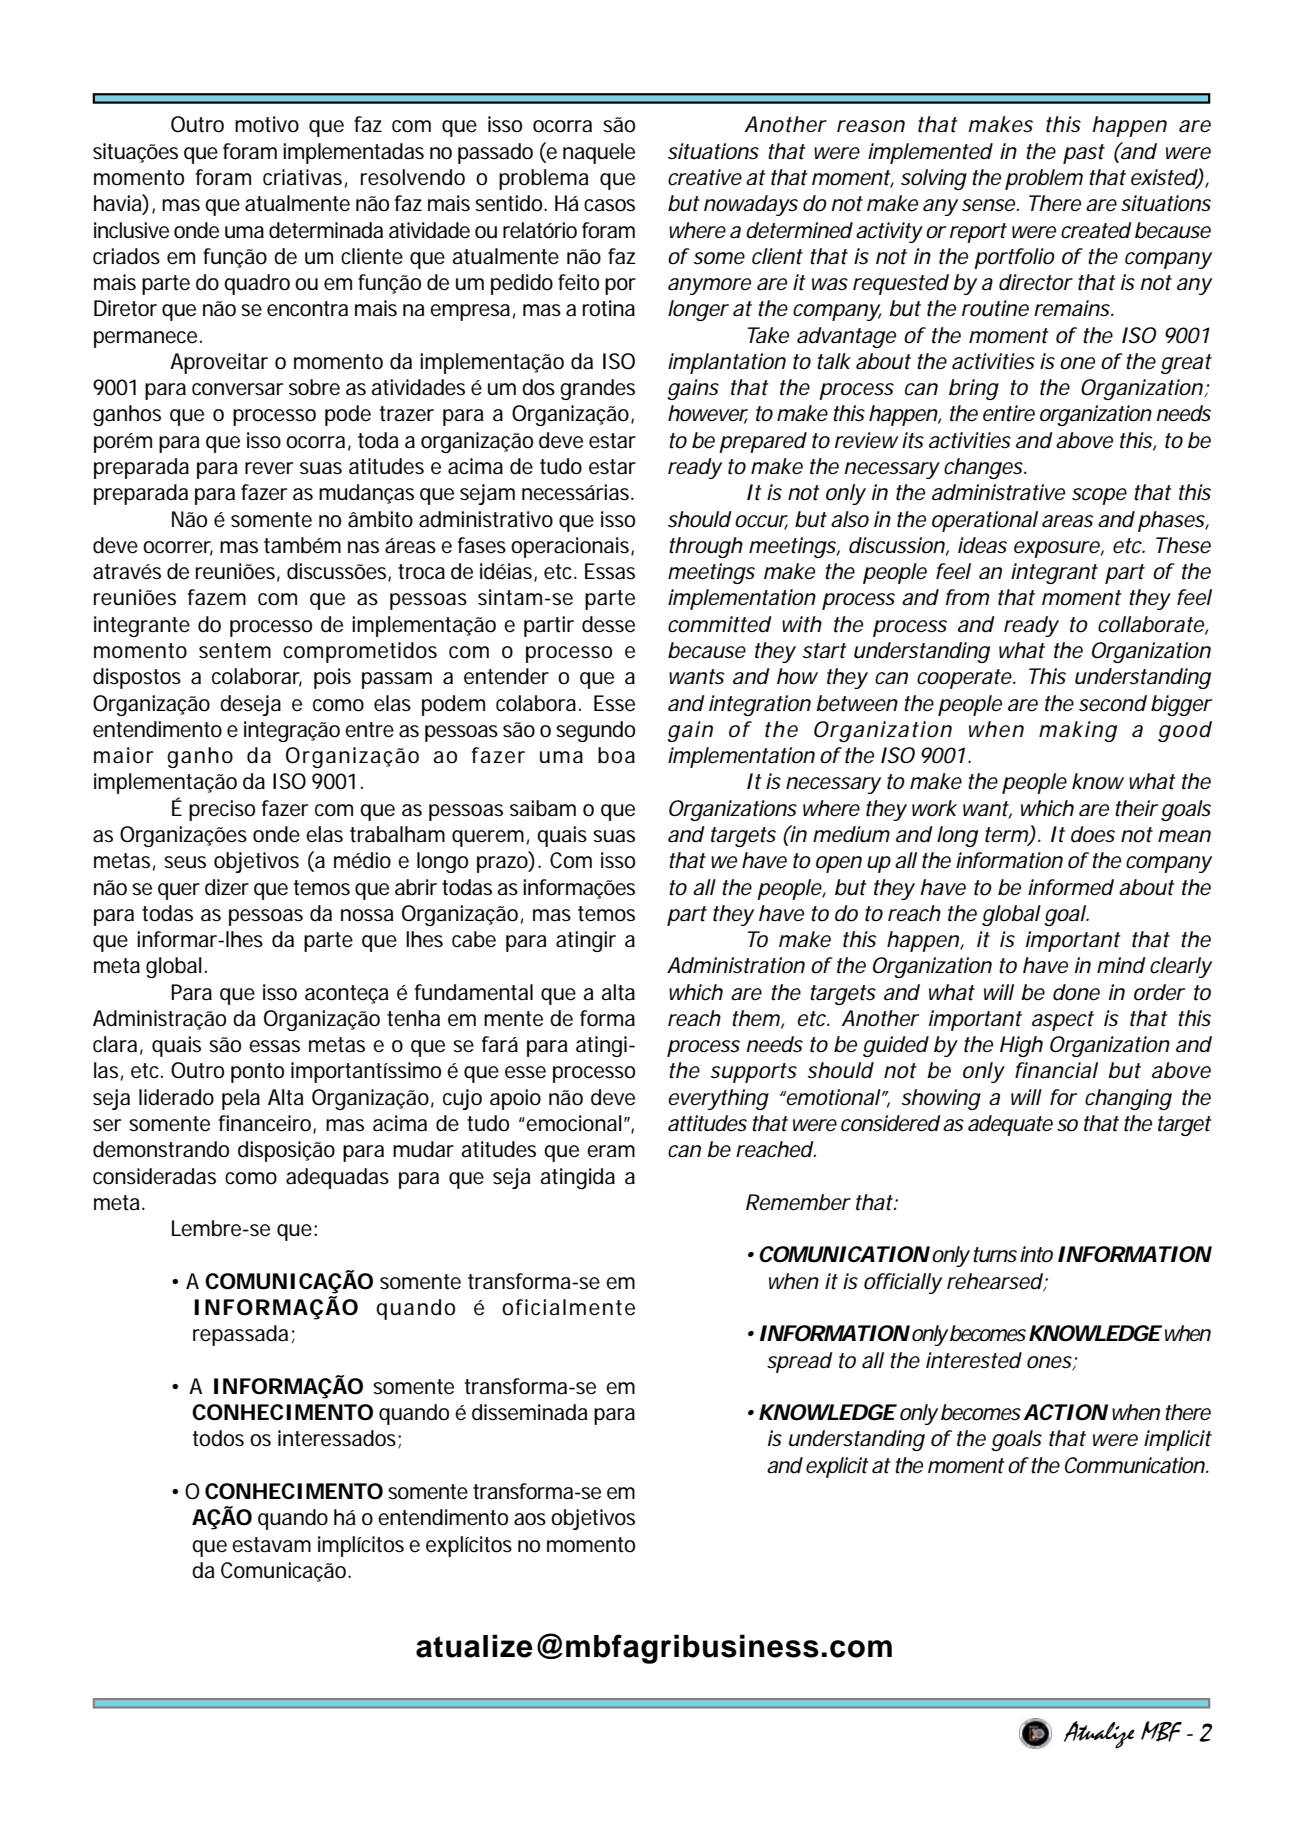 Image resolution: width=1303 pixels, height=1844 pixels. What do you see at coordinates (595, 731) in the document?
I see `segundo` at bounding box center [595, 731].
